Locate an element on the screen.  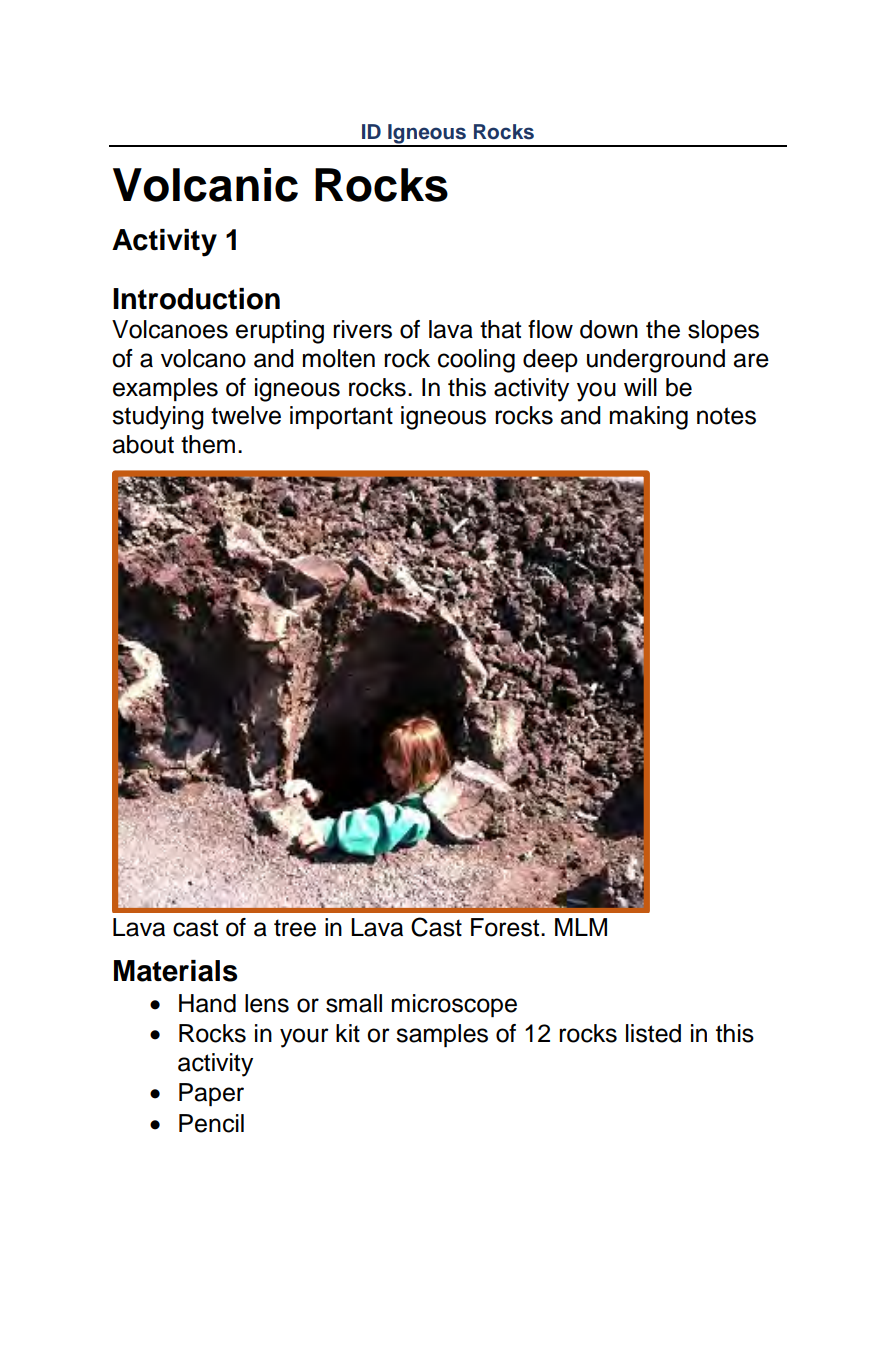
important is located at coordinates (341, 417).
